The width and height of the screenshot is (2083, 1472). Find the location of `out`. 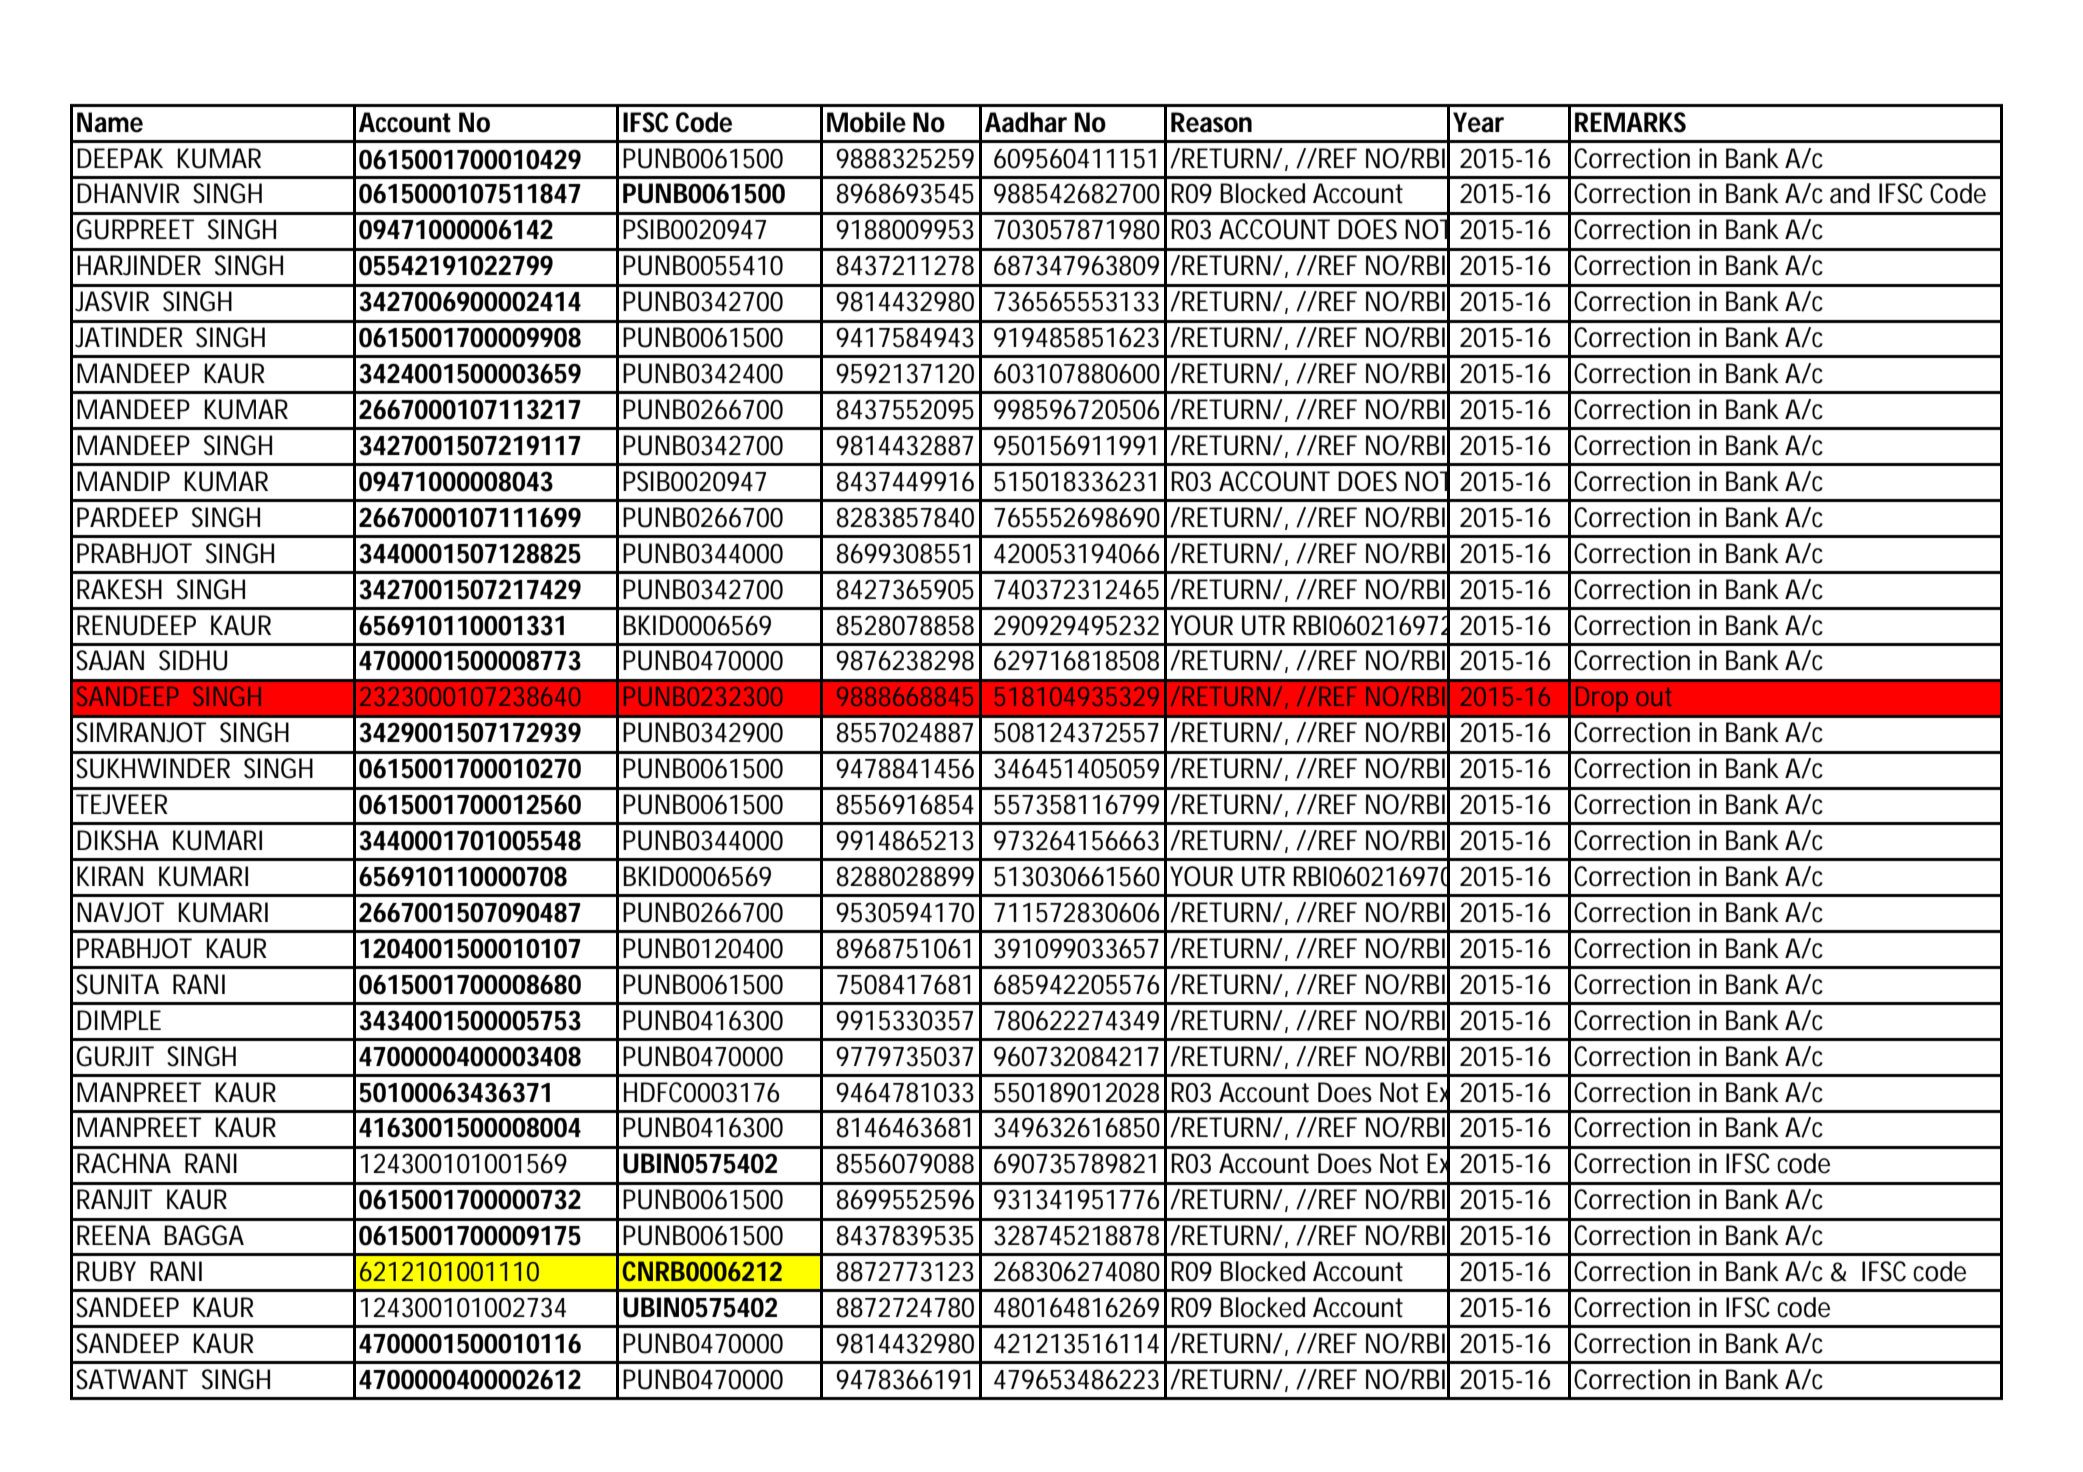

out is located at coordinates (1654, 697).
